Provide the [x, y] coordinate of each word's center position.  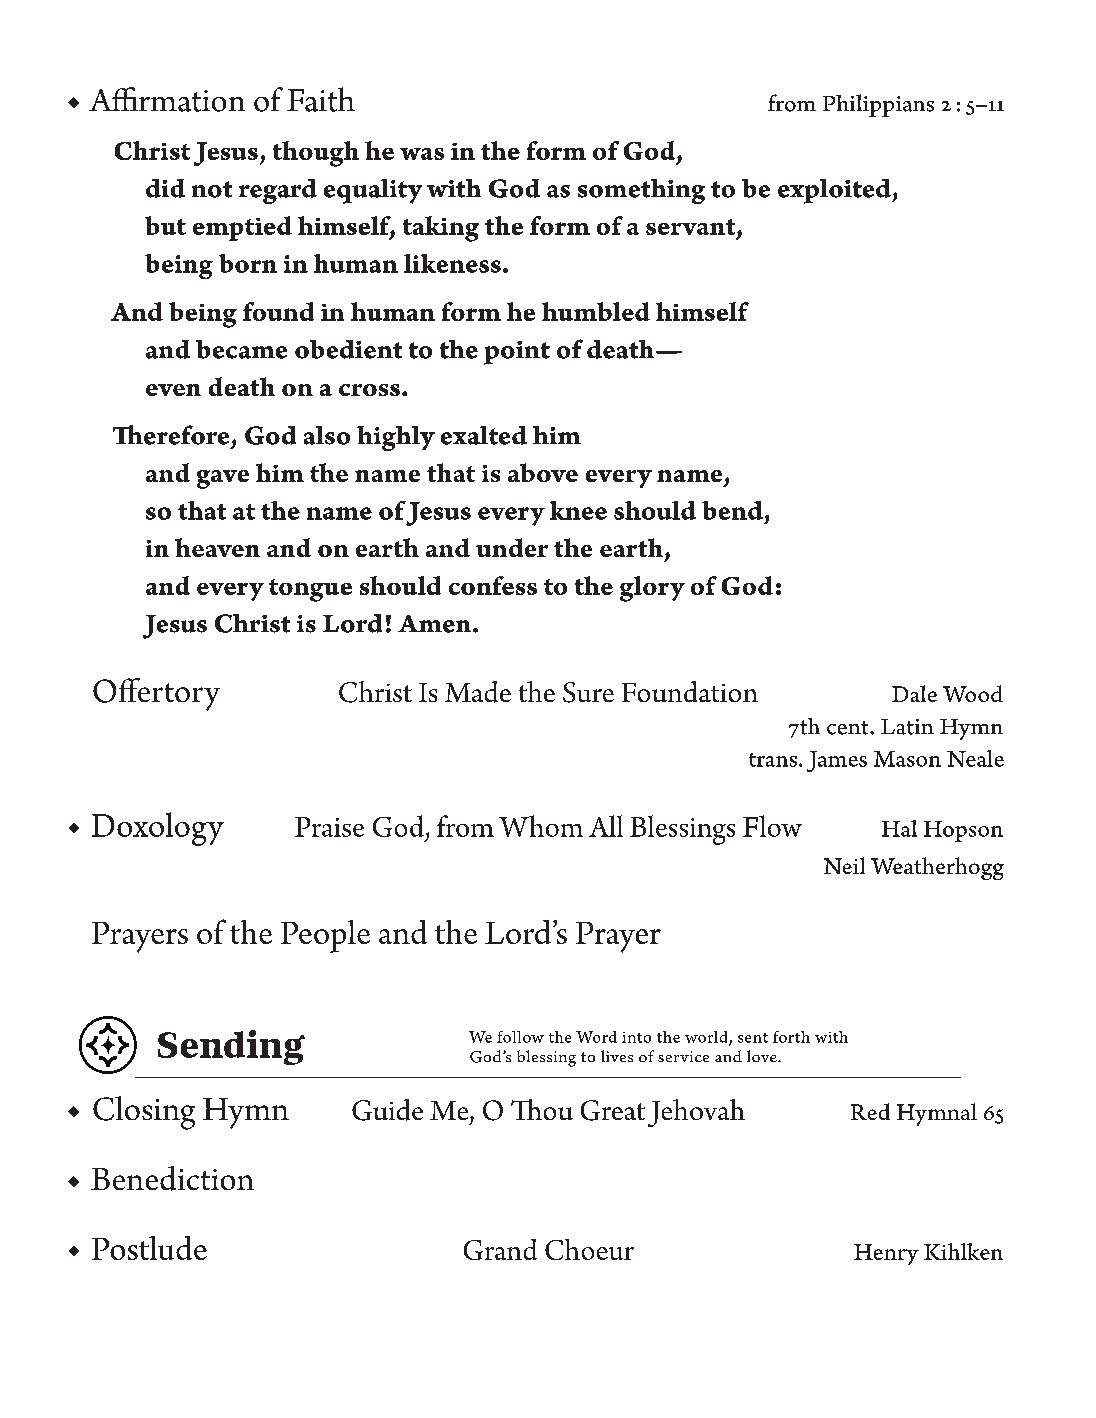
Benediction [172, 1178]
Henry [886, 1254]
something [641, 191]
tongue [310, 590]
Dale [914, 693]
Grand [500, 1249]
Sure [588, 692]
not [212, 189]
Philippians [878, 105]
